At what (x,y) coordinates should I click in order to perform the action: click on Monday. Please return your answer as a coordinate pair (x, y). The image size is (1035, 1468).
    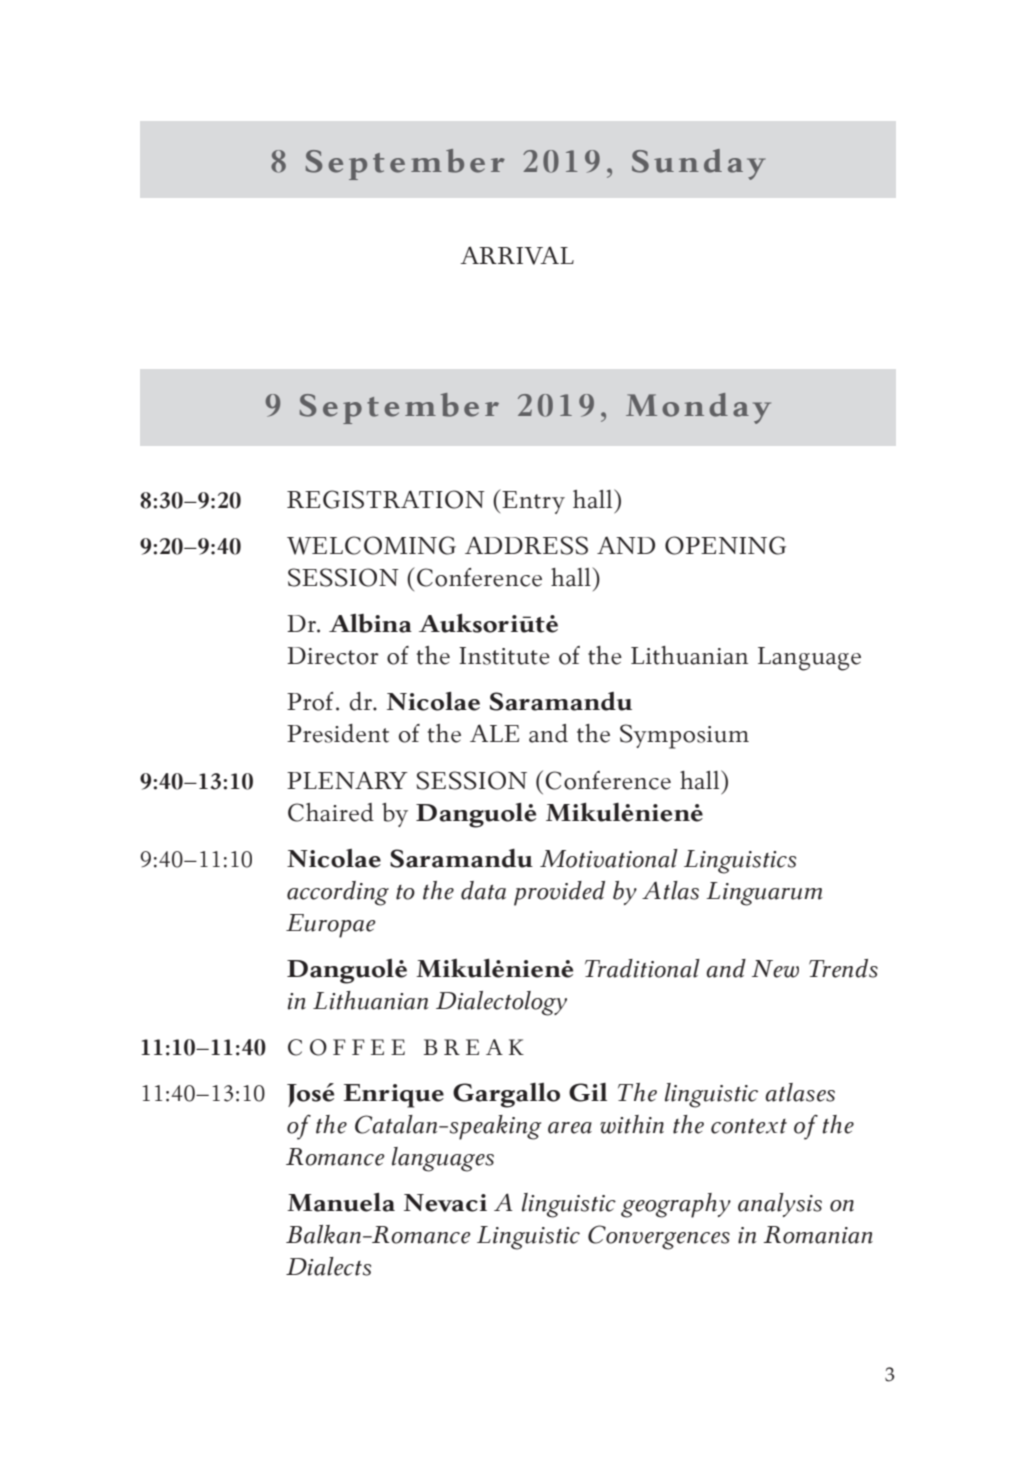
    Looking at the image, I should click on (698, 408).
